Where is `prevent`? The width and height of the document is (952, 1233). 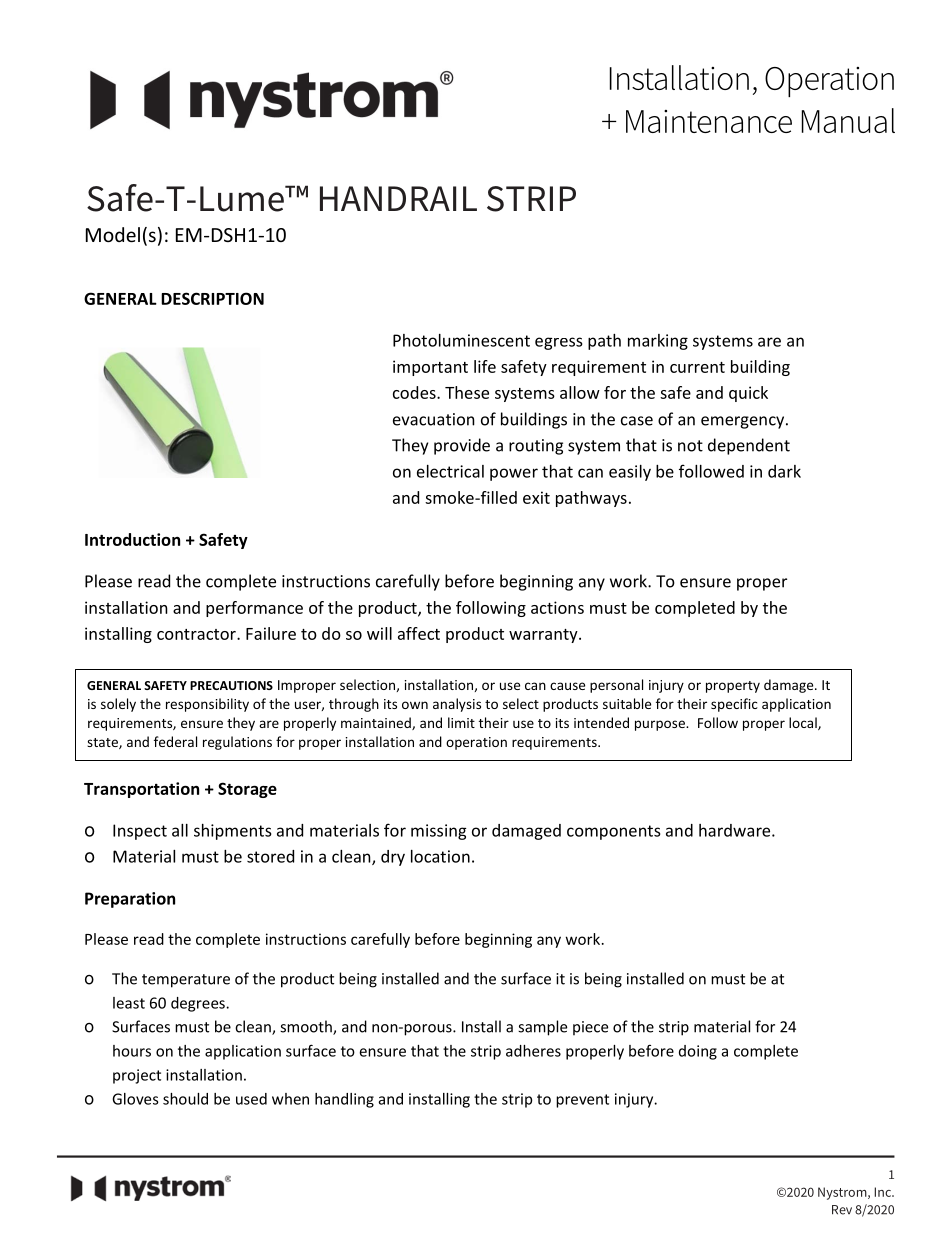
prevent is located at coordinates (582, 1101).
